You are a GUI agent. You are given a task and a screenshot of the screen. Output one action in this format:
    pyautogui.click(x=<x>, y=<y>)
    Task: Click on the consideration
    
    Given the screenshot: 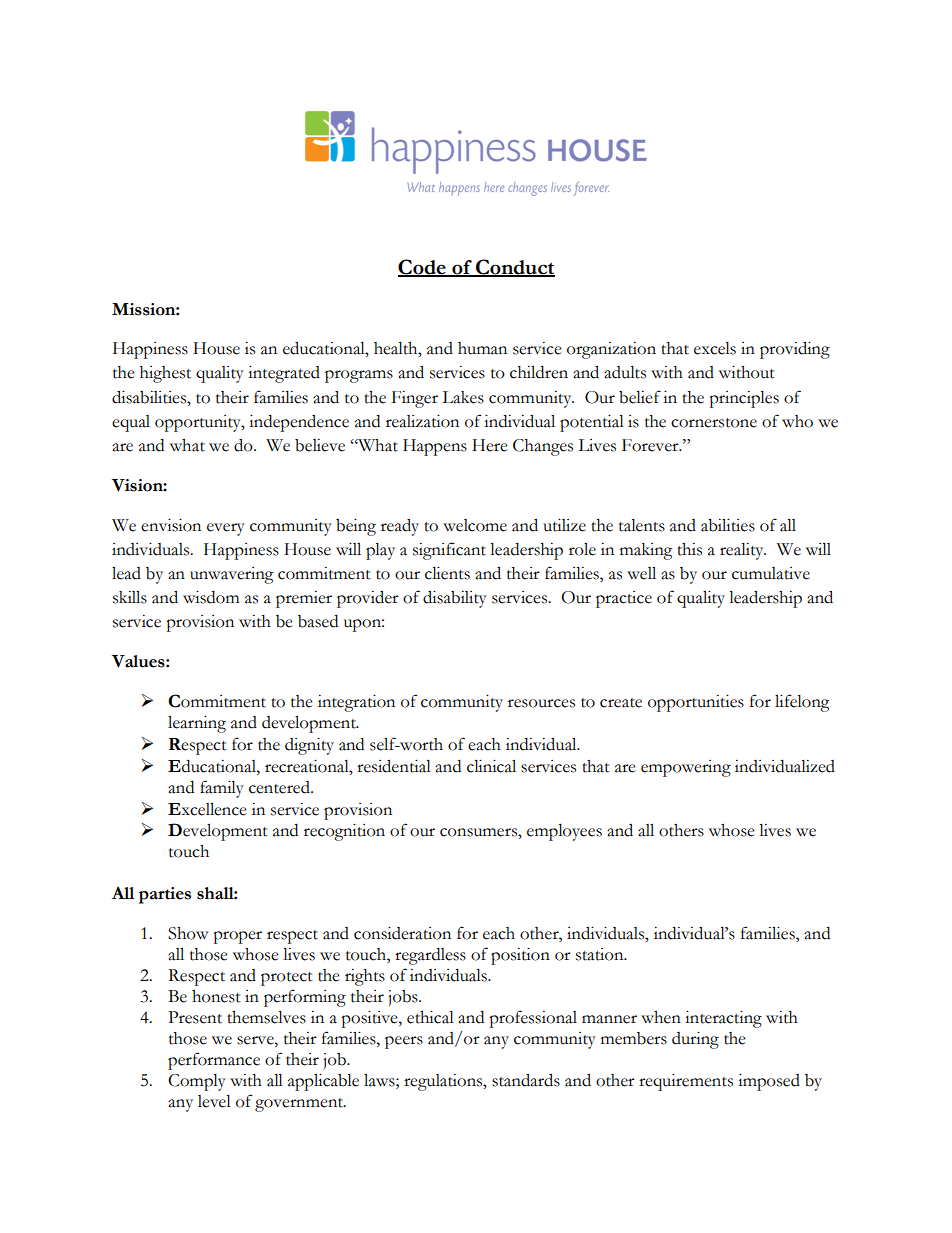 What is the action you would take?
    pyautogui.click(x=402, y=933)
